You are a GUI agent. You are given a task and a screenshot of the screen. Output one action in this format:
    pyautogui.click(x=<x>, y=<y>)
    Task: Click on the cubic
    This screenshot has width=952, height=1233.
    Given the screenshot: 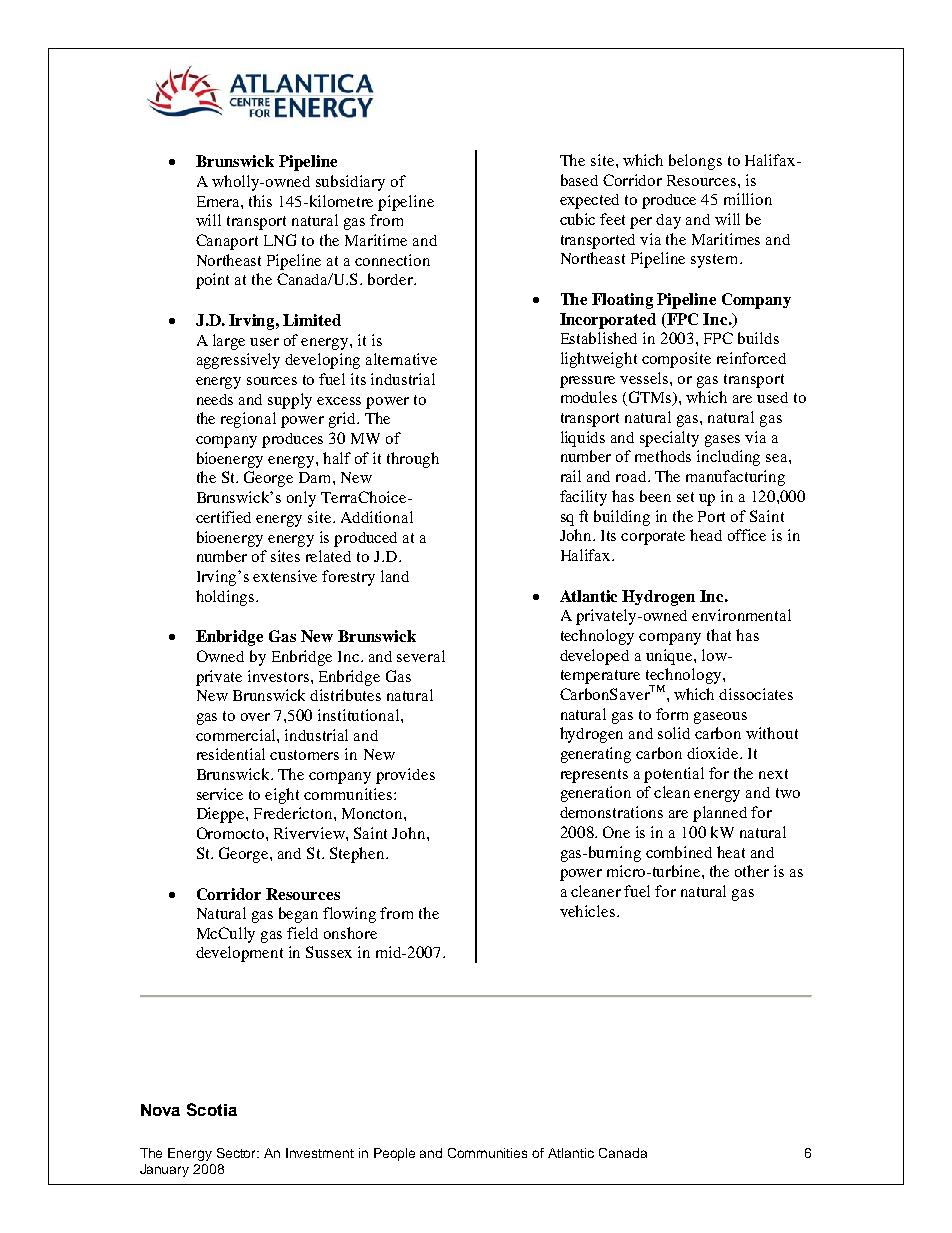 What is the action you would take?
    pyautogui.click(x=577, y=219)
